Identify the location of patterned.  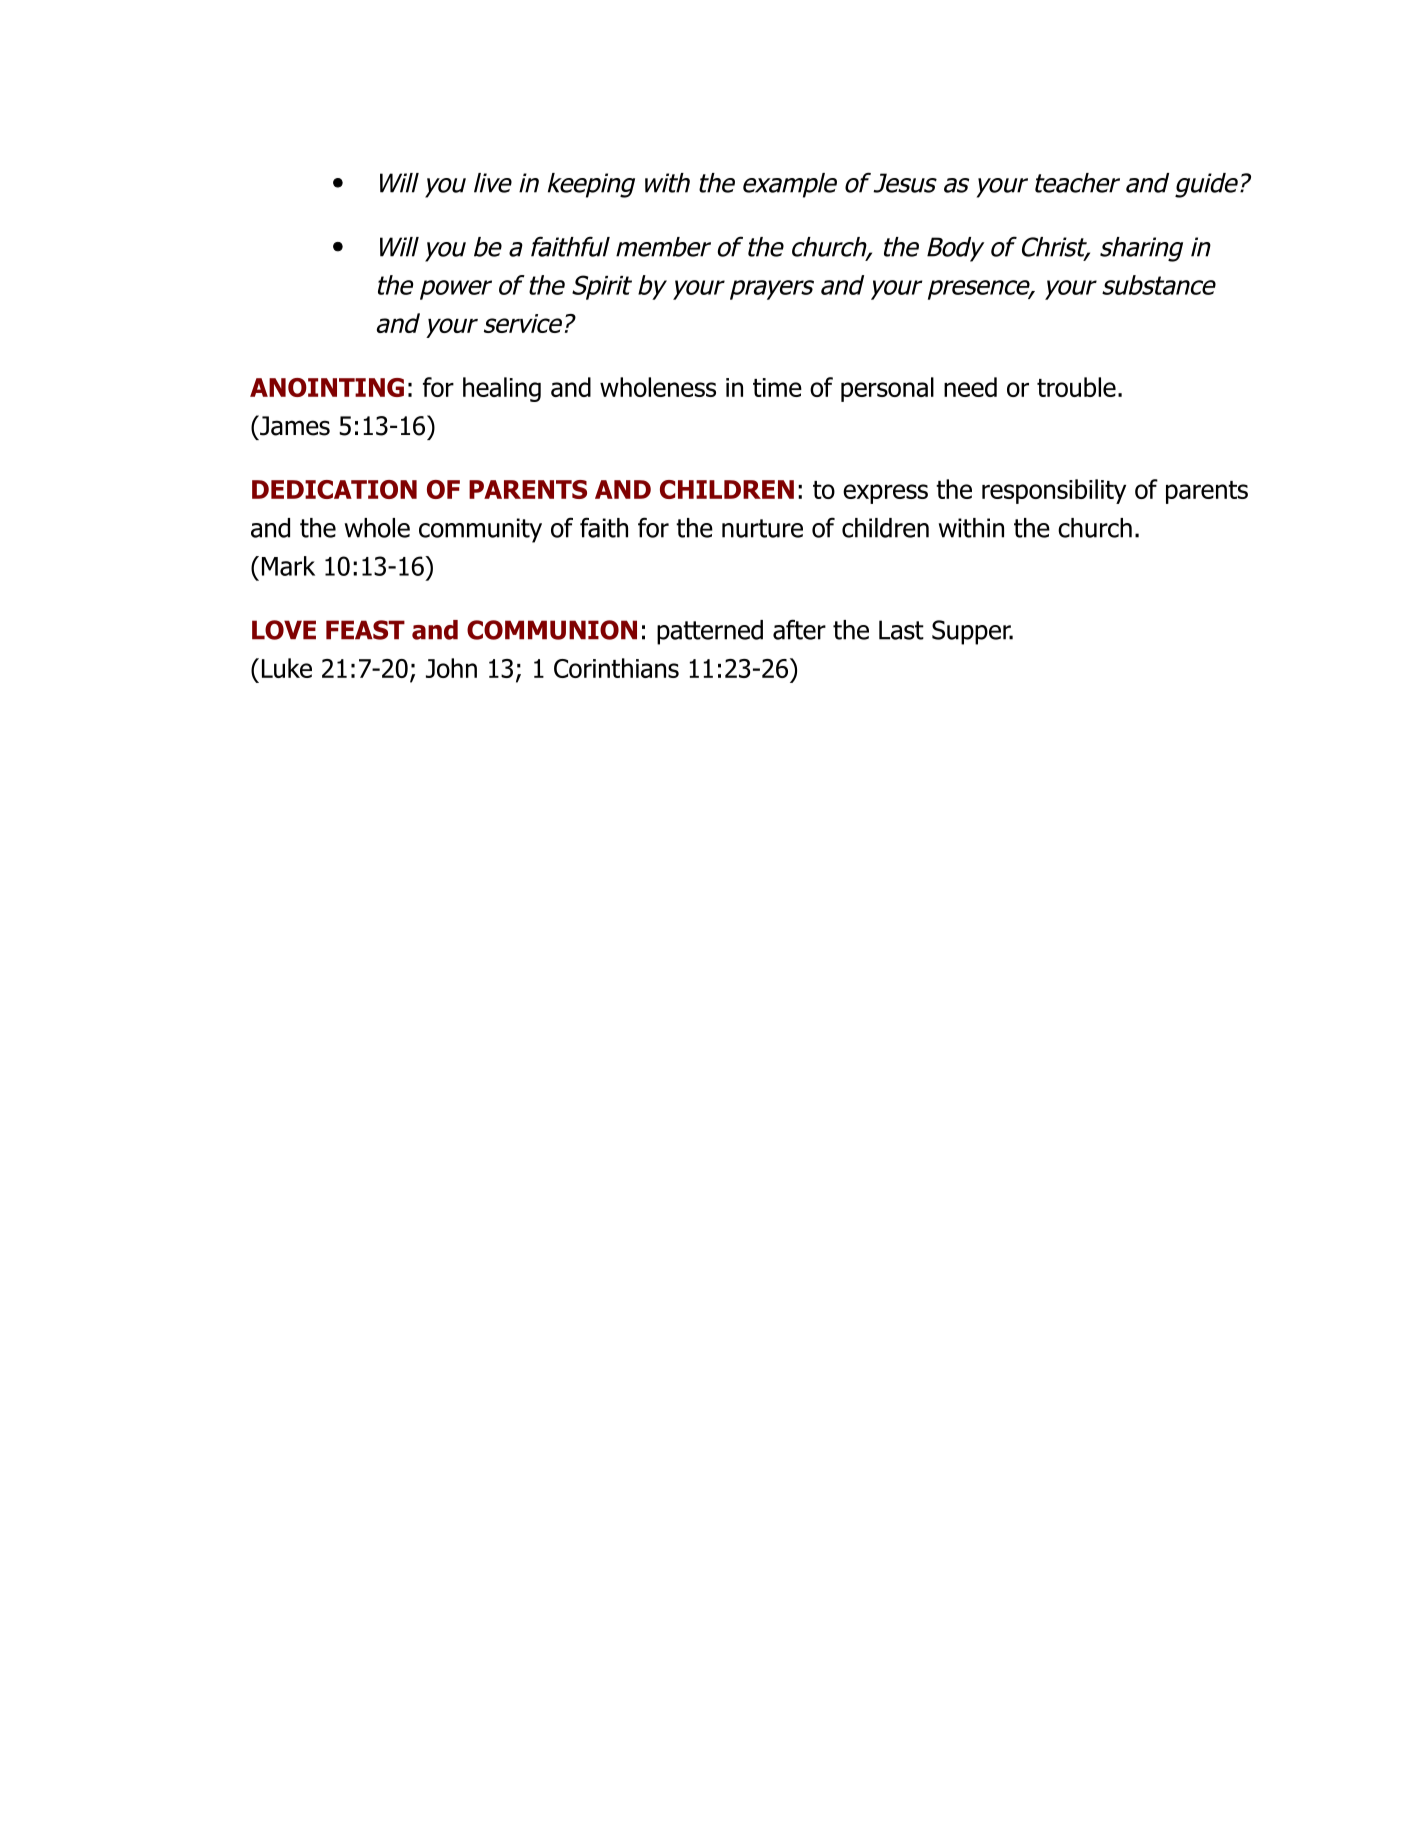
(710, 632).
